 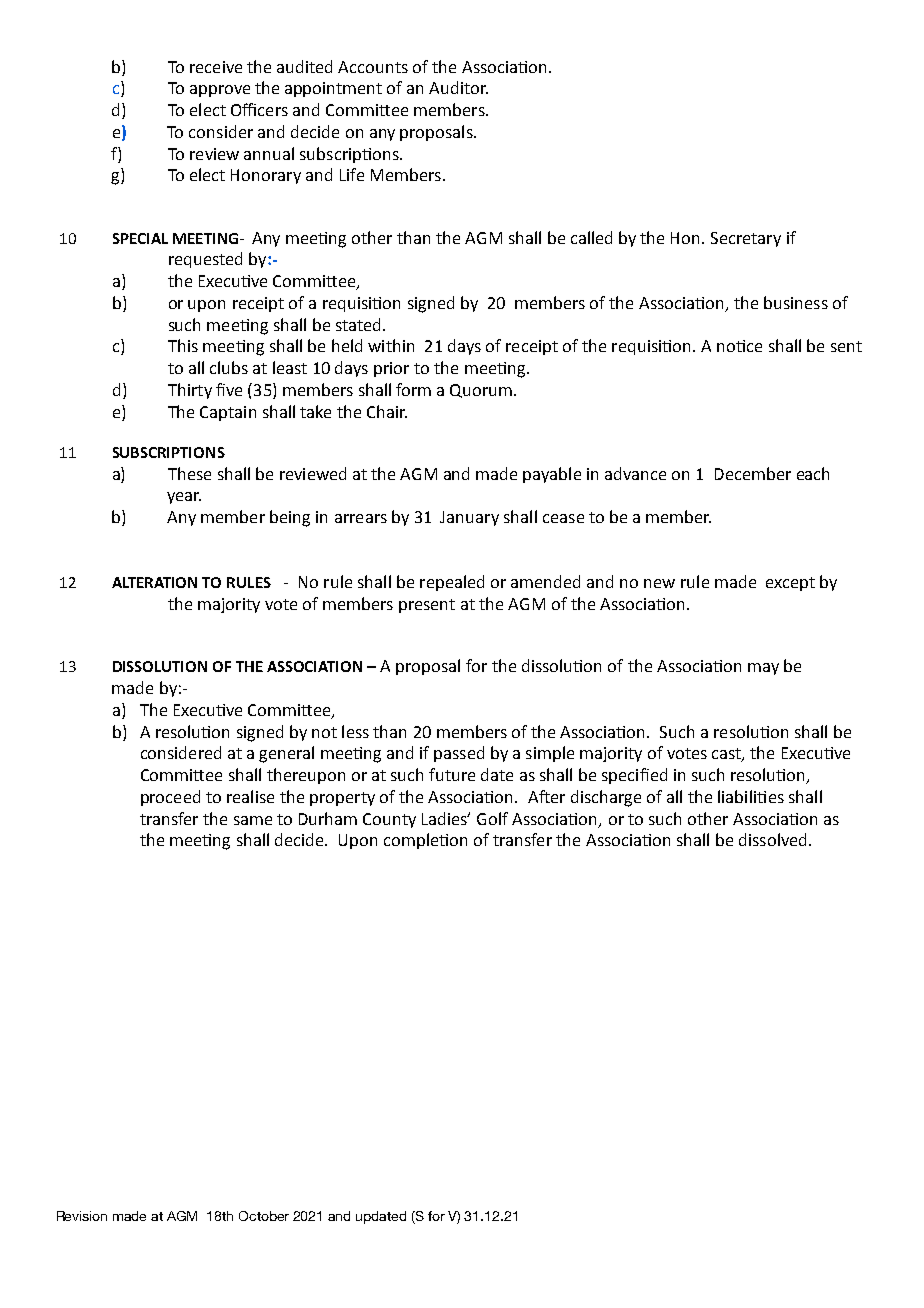 What do you see at coordinates (458, 87) in the screenshot?
I see `Auditor` at bounding box center [458, 87].
